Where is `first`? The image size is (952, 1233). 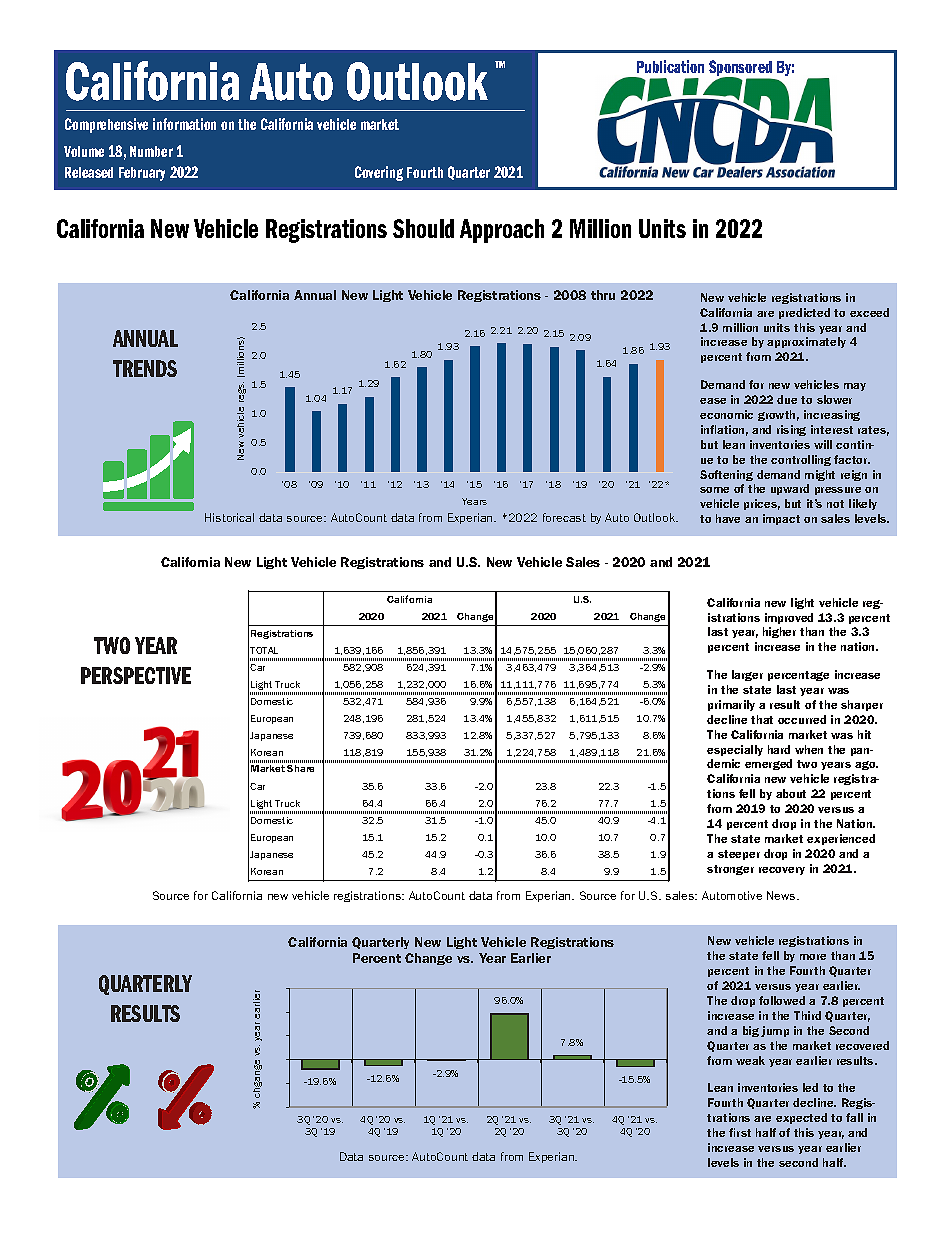
first is located at coordinates (740, 1132).
